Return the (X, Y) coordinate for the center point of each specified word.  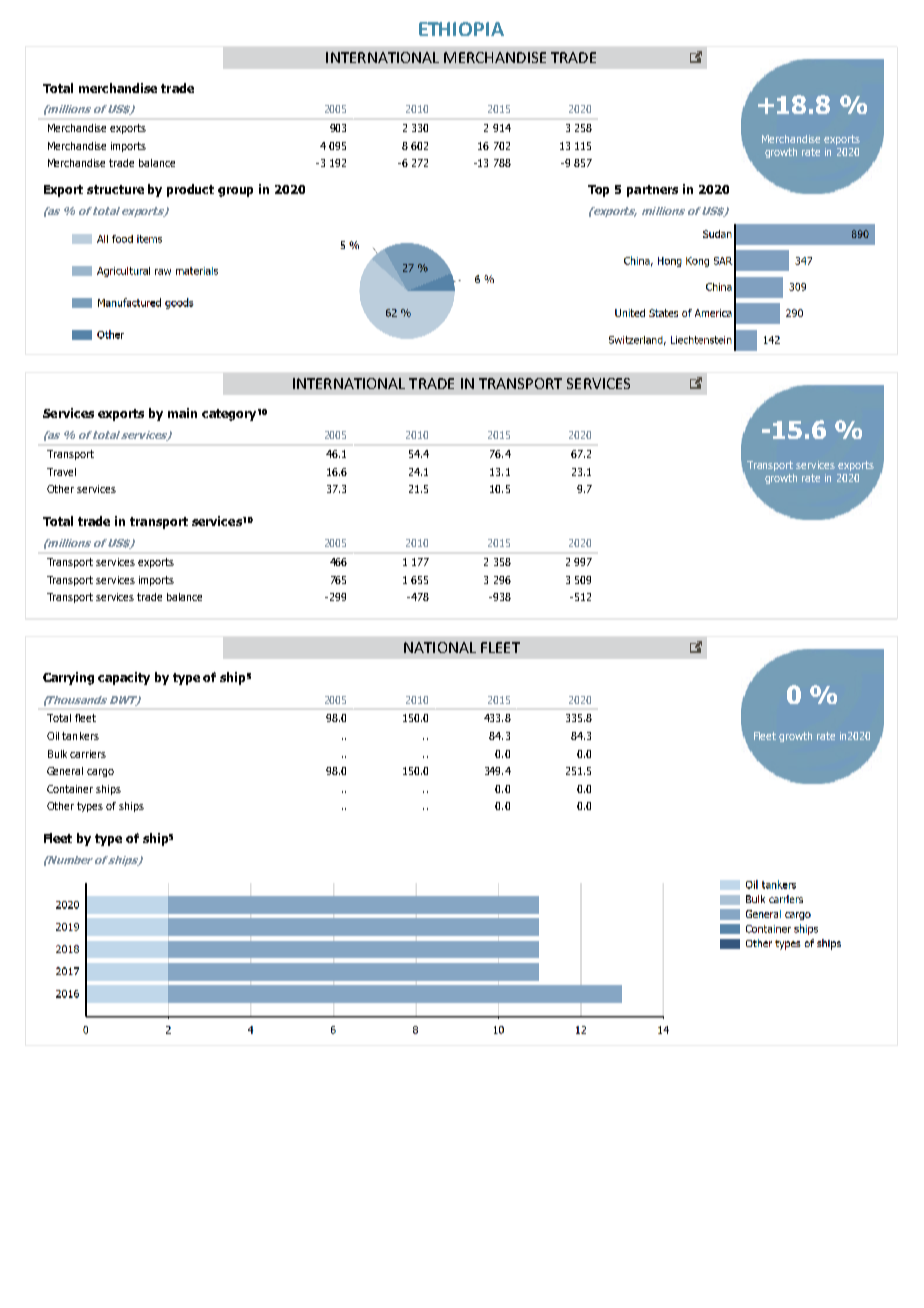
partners (652, 191)
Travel (61, 472)
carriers (88, 754)
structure (115, 189)
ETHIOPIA (461, 29)
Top (598, 191)
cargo (100, 773)
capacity (124, 678)
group (235, 192)
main (182, 413)
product (190, 190)
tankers (80, 736)
